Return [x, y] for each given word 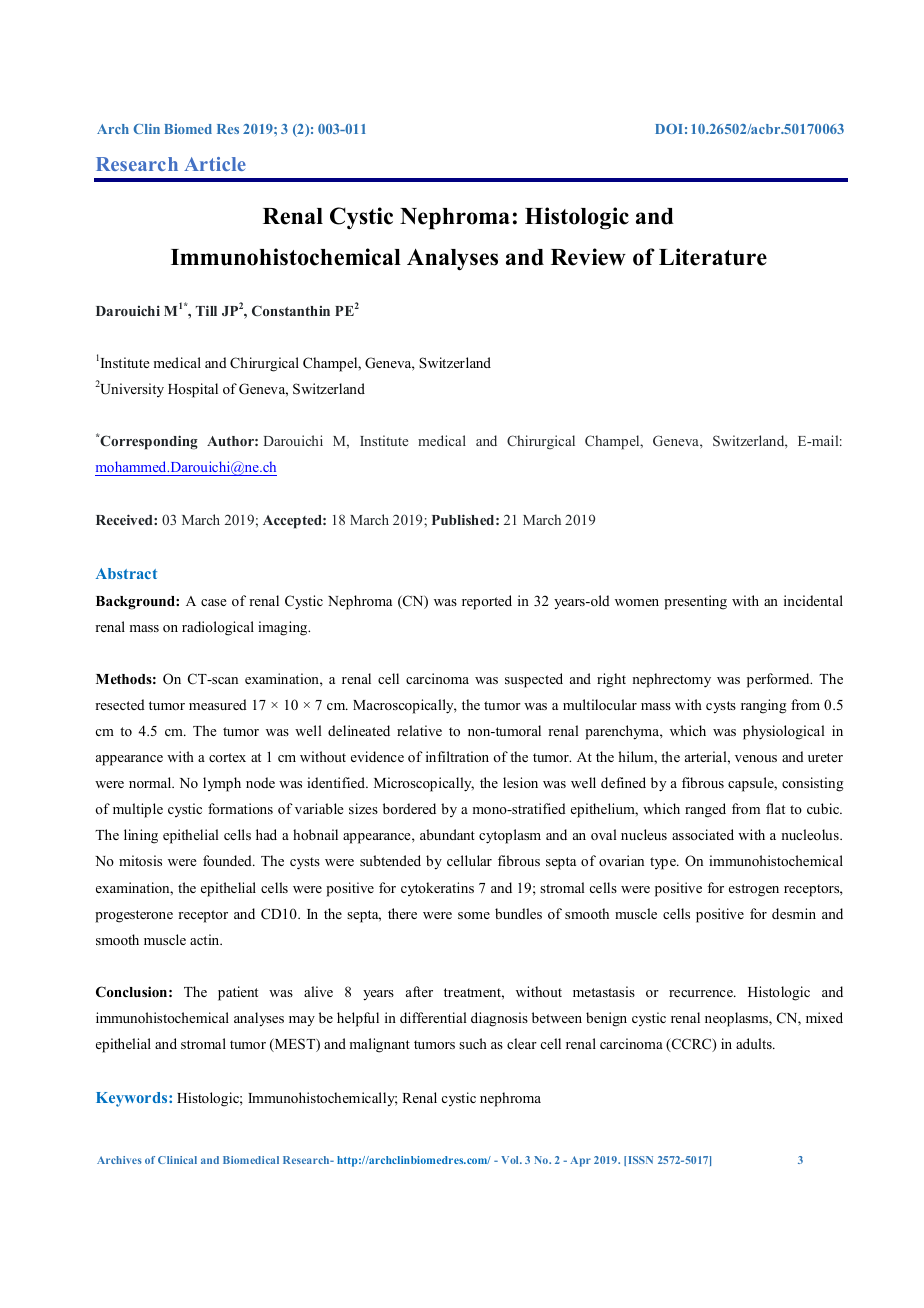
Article [215, 164]
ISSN [641, 1160]
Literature [713, 257]
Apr [580, 1161]
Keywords [133, 1099]
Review [588, 257]
